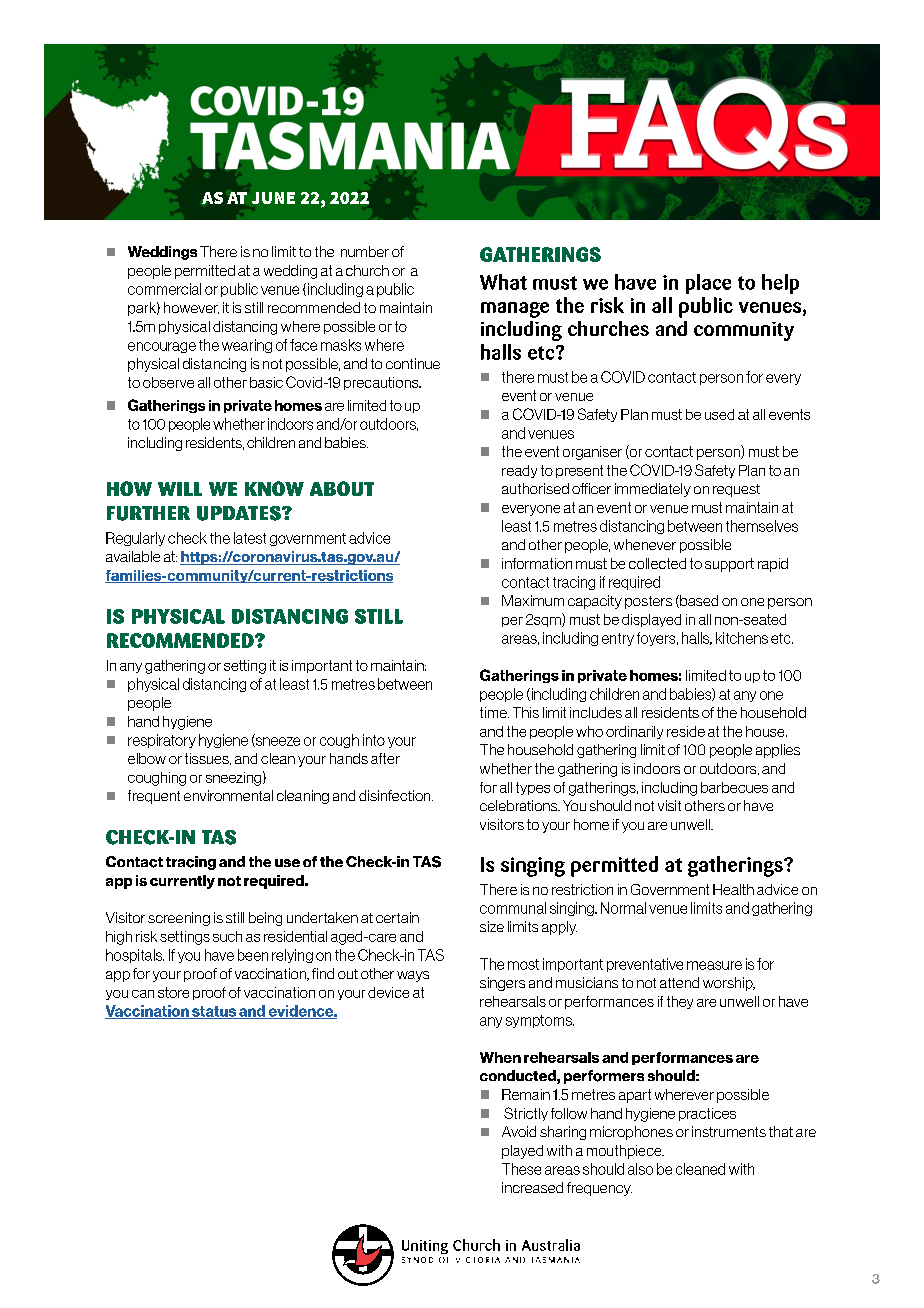  I want to click on size, so click(492, 926).
